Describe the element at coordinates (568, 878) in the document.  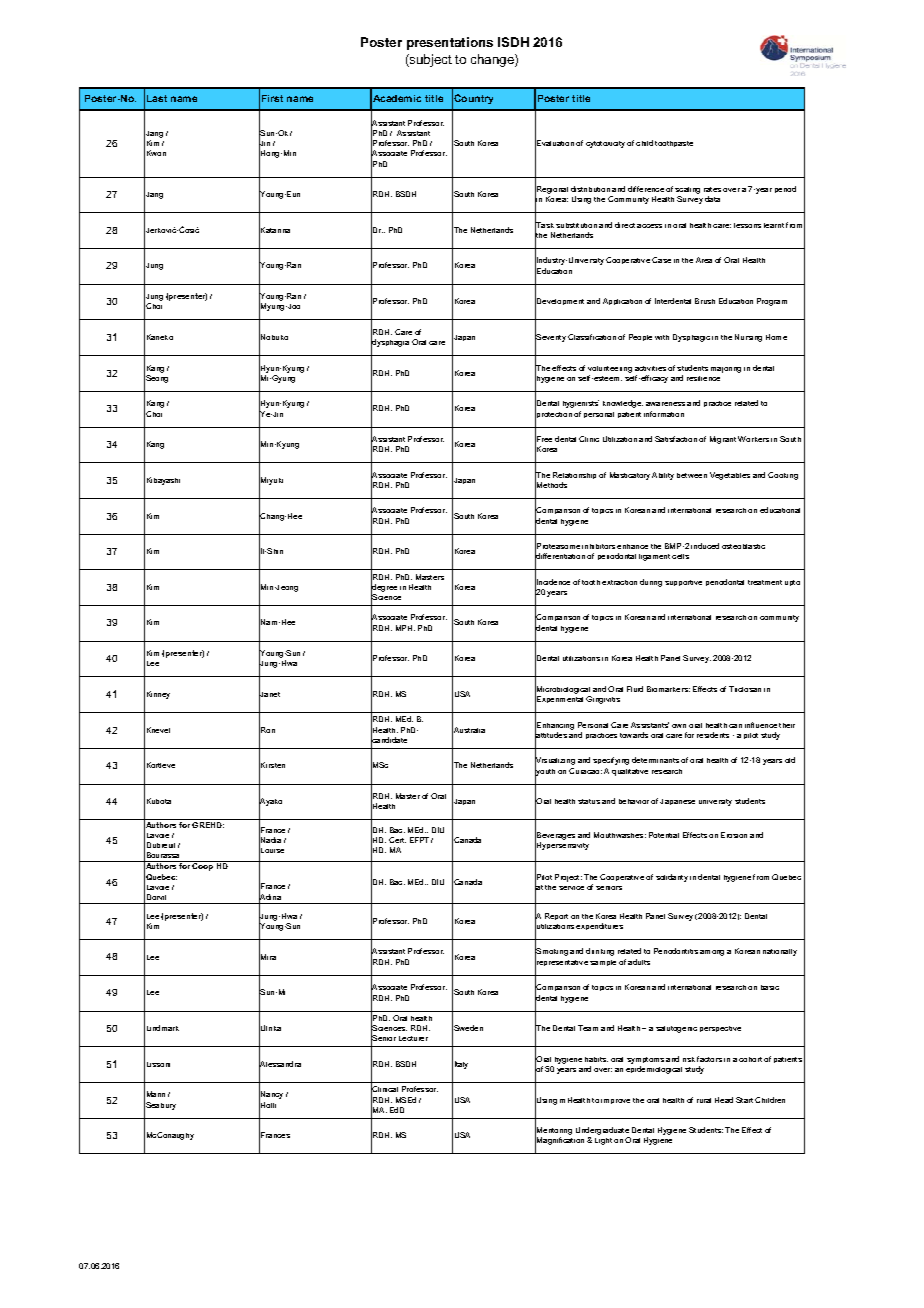
I see `Project` at that location.
